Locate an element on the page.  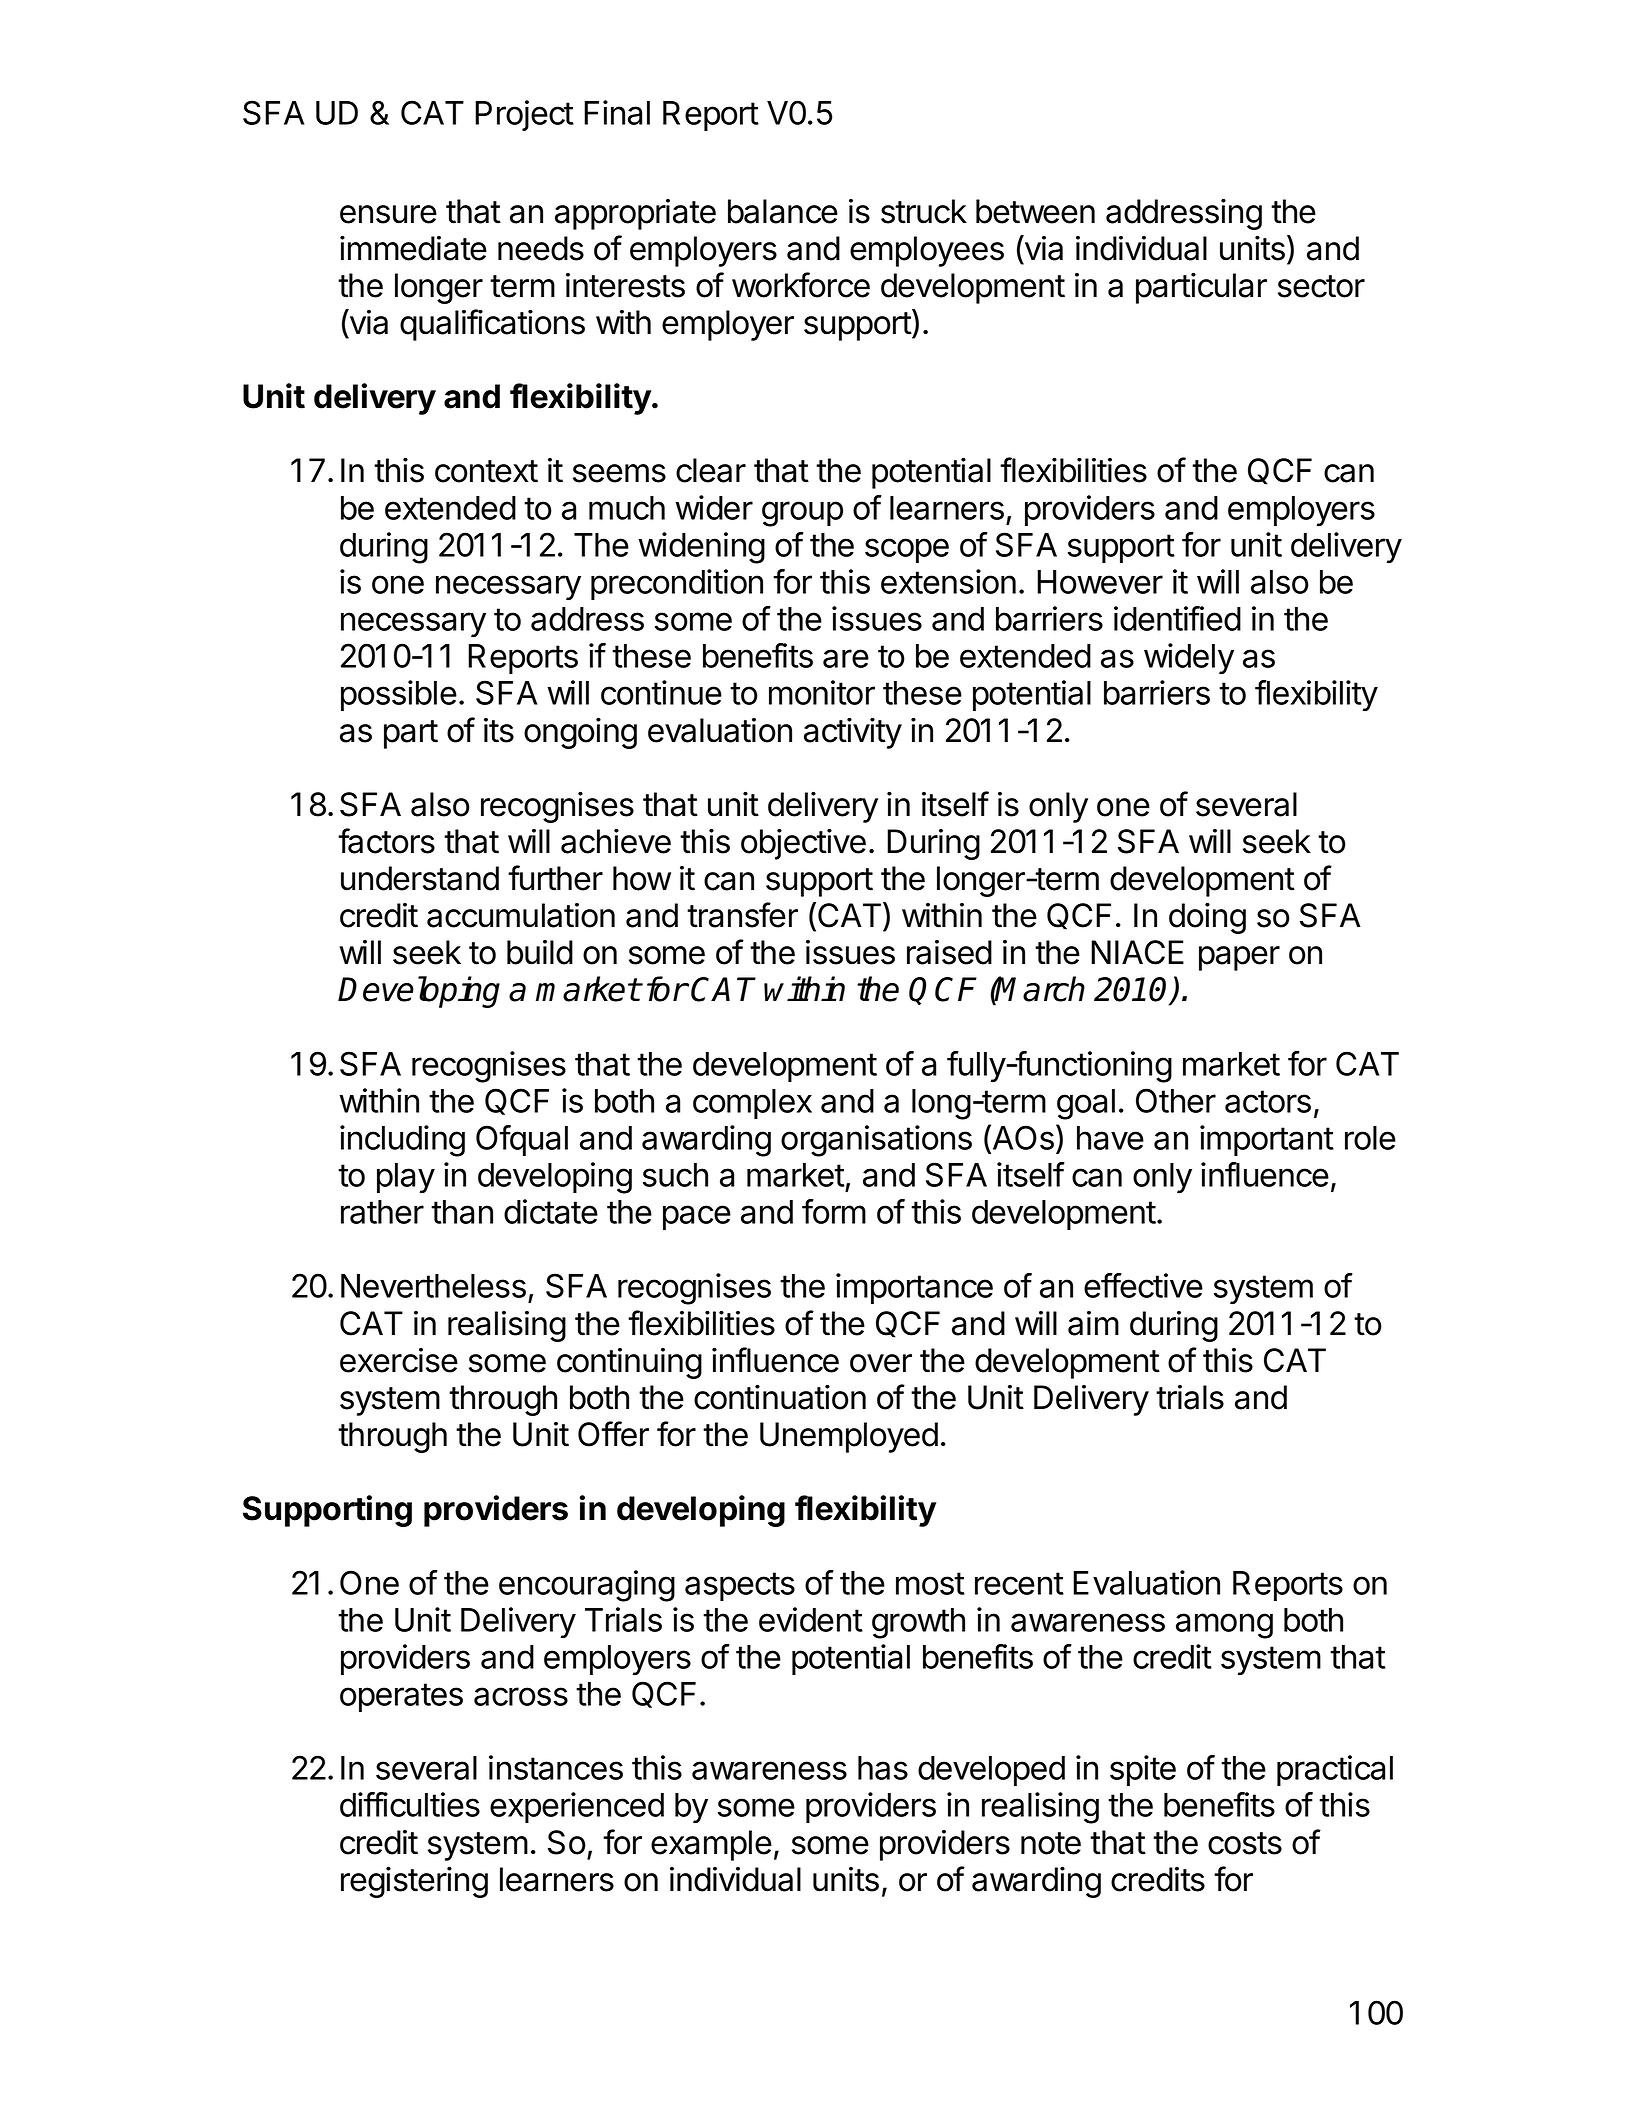
Unemployed is located at coordinates (849, 1437).
